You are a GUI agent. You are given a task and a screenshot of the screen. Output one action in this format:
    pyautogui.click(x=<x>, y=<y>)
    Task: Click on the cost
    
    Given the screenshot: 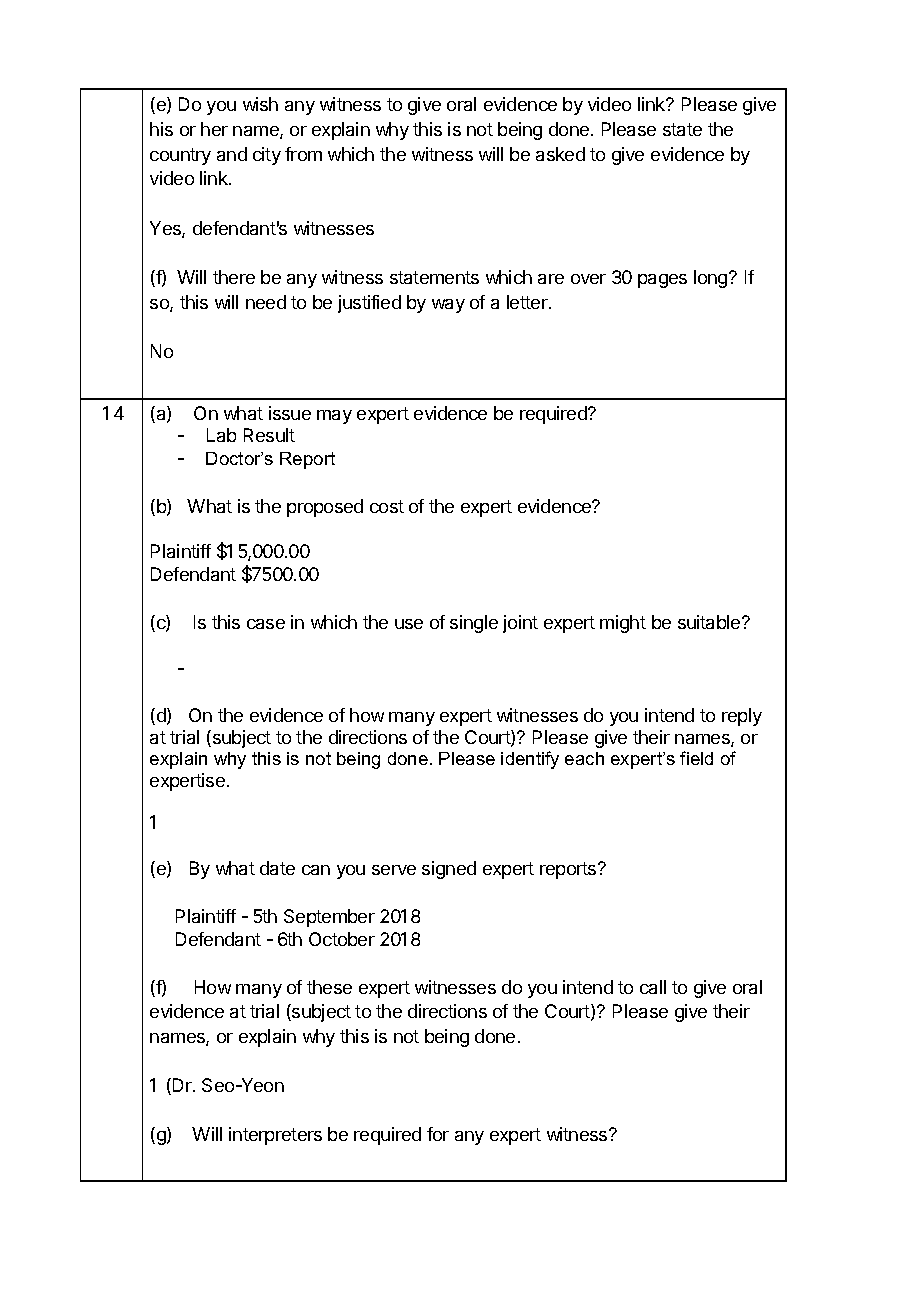 What is the action you would take?
    pyautogui.click(x=387, y=506)
